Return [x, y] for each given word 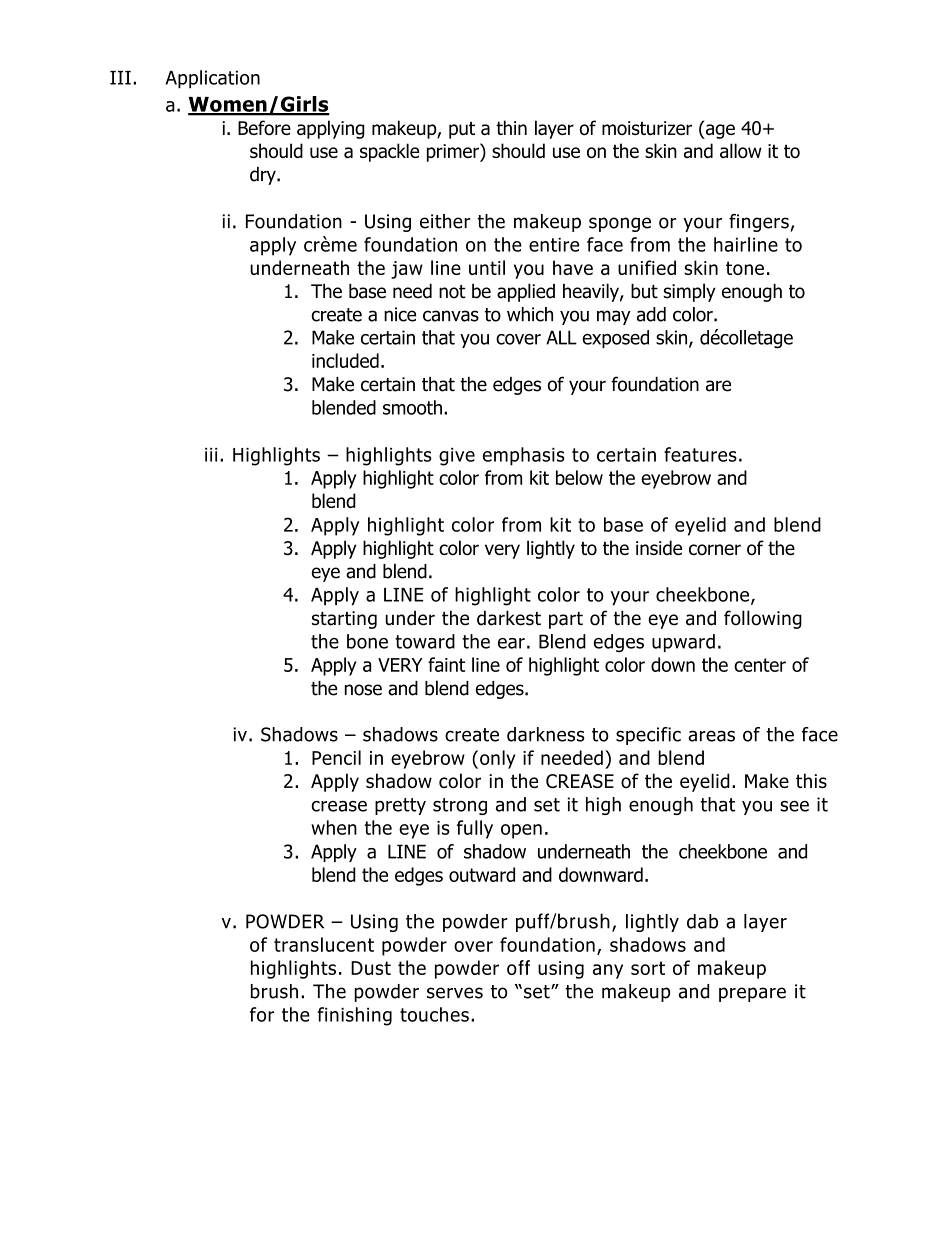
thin [511, 127]
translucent [324, 944]
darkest [509, 618]
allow [741, 150]
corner [715, 549]
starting [344, 620]
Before [264, 127]
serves [455, 993]
